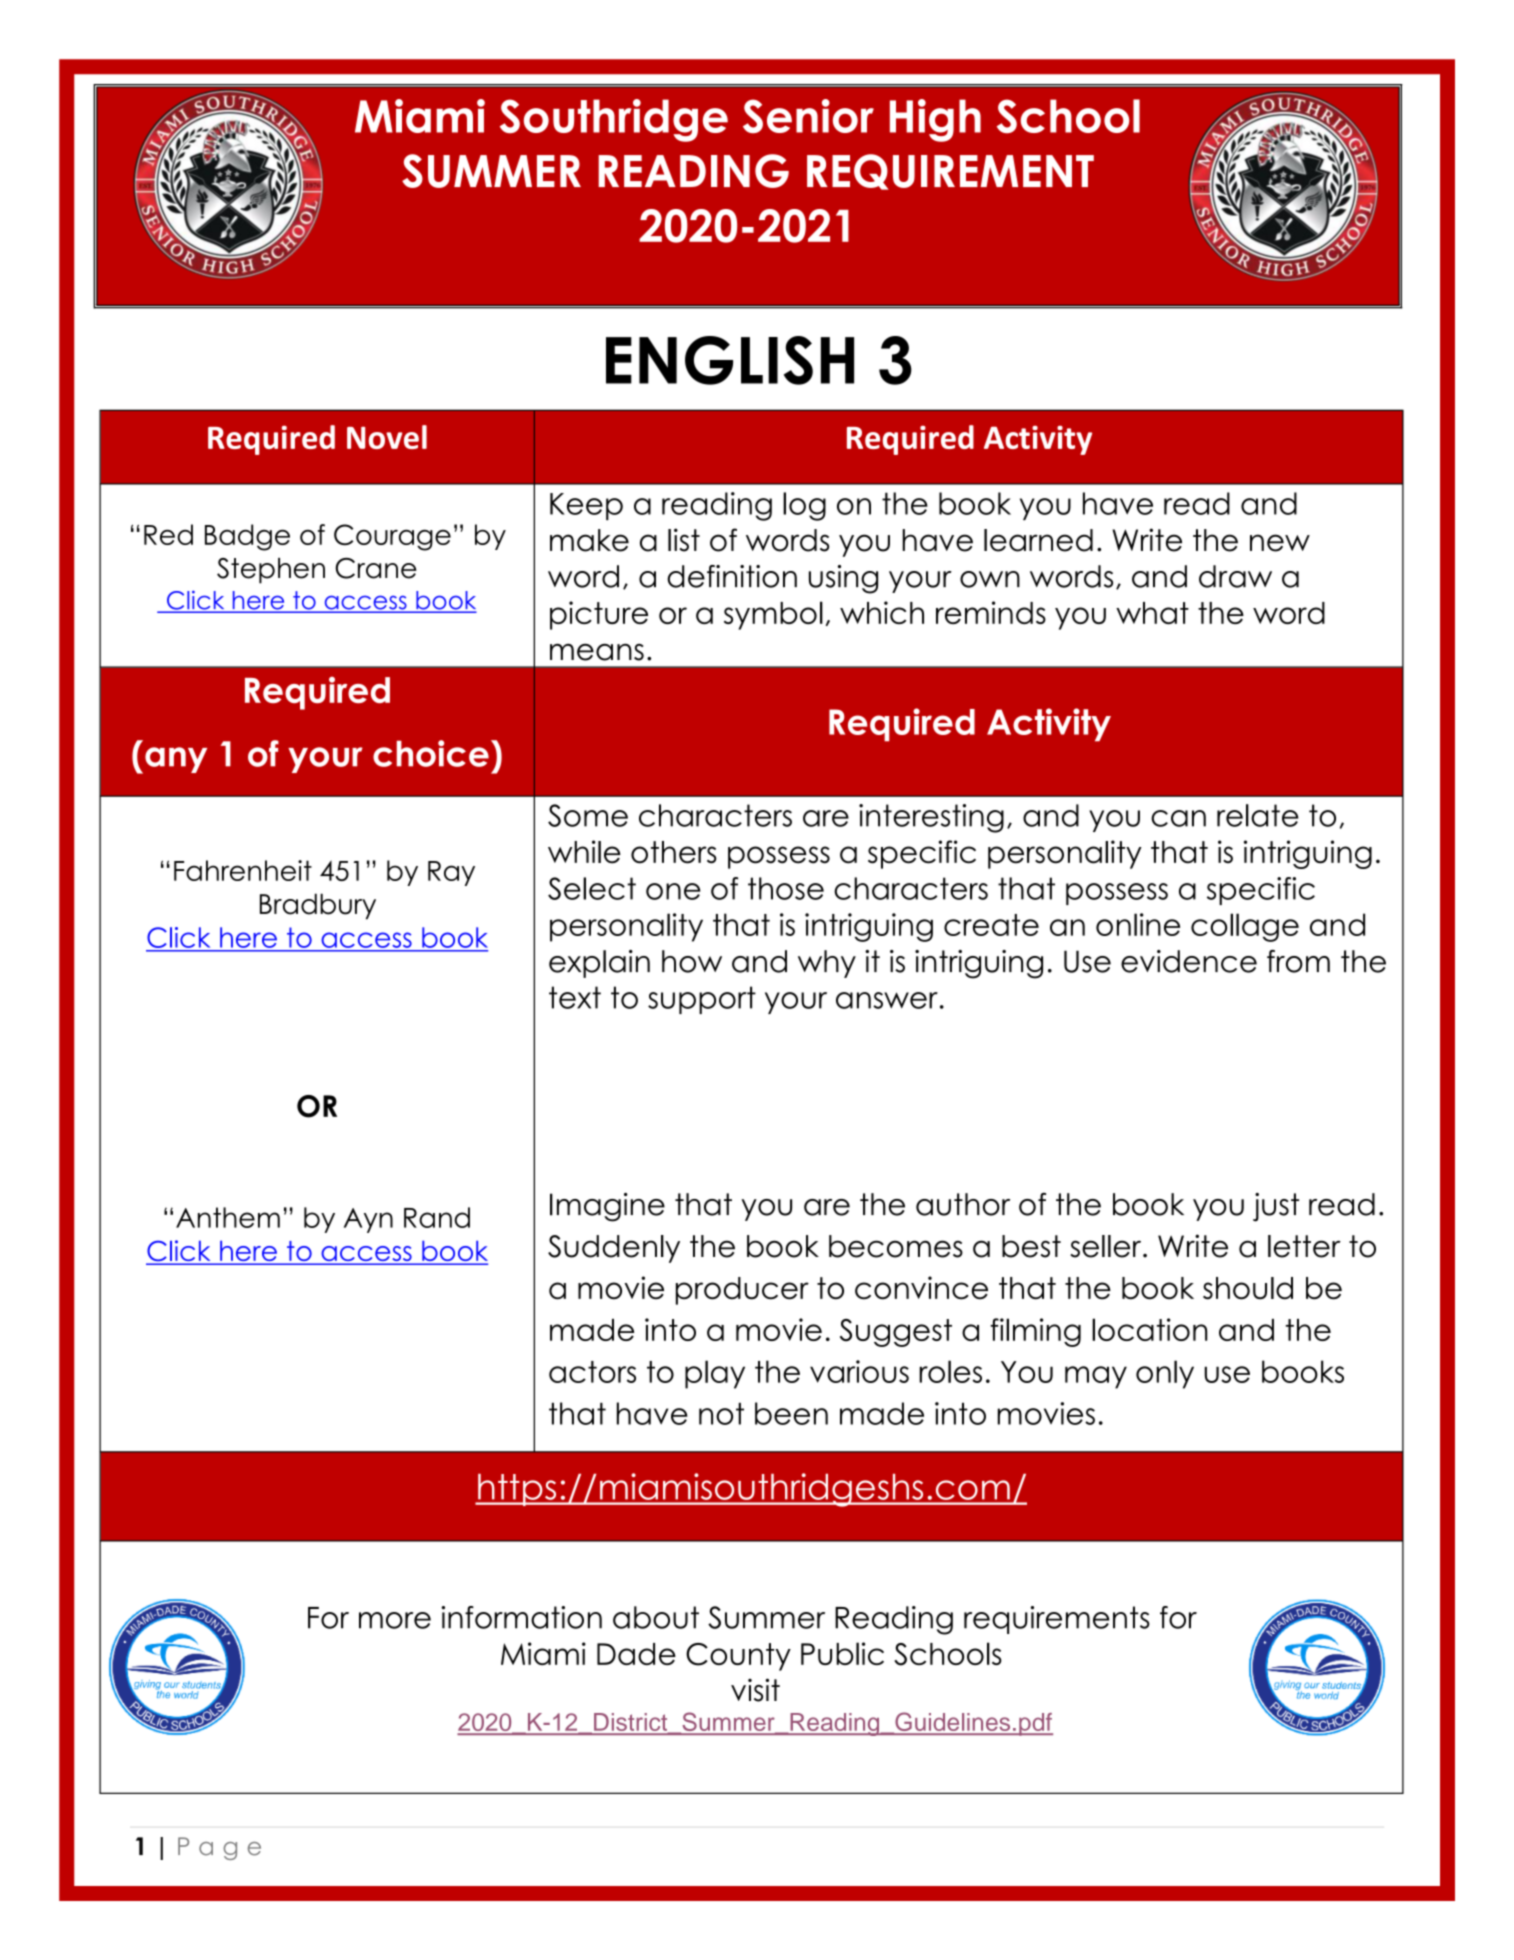  What do you see at coordinates (738, 1657) in the screenshot?
I see `County` at bounding box center [738, 1657].
